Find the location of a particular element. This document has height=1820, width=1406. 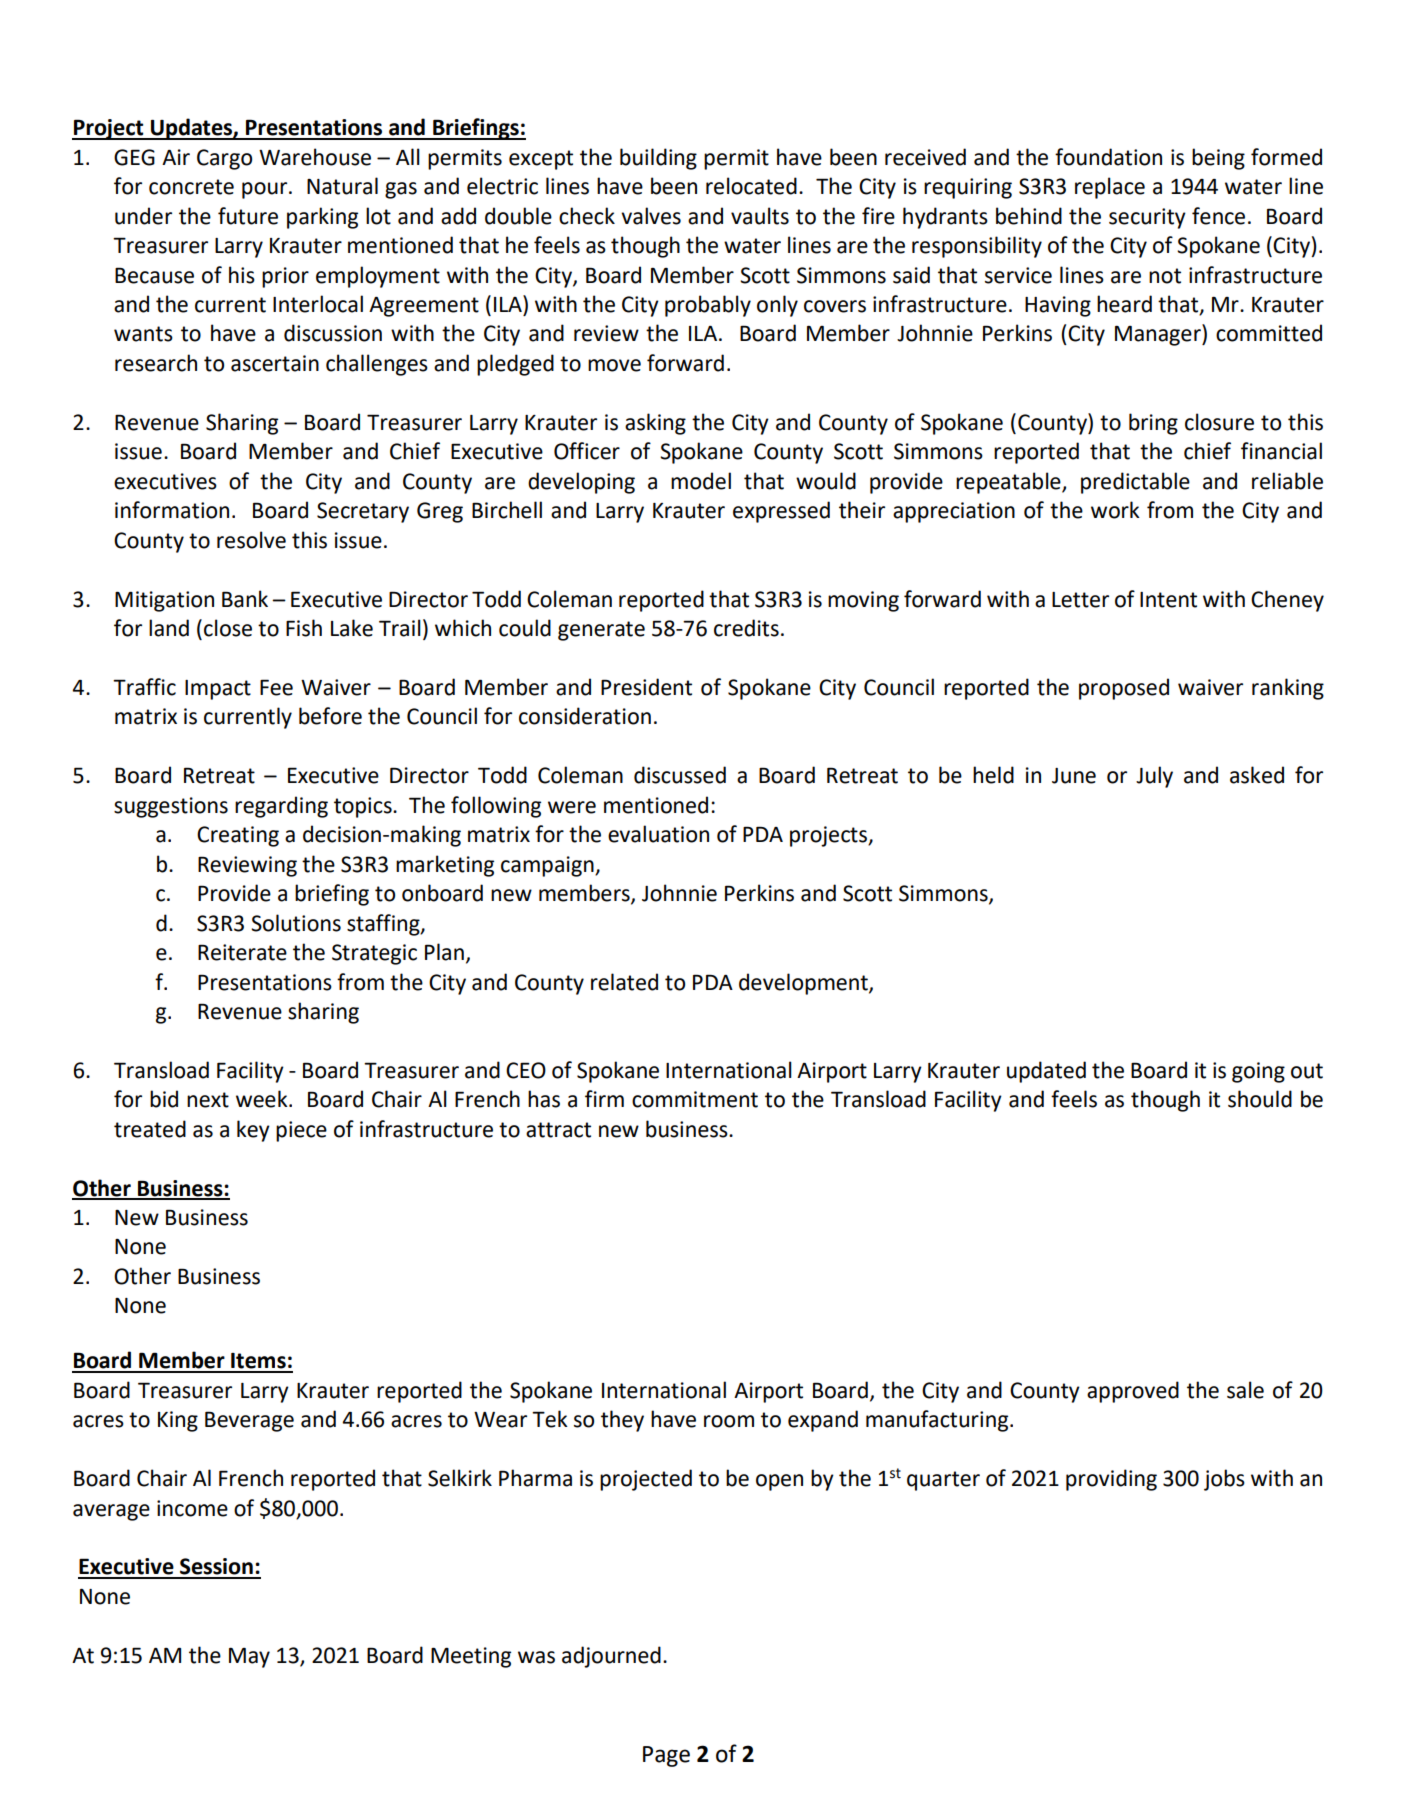

relocated is located at coordinates (751, 186).
